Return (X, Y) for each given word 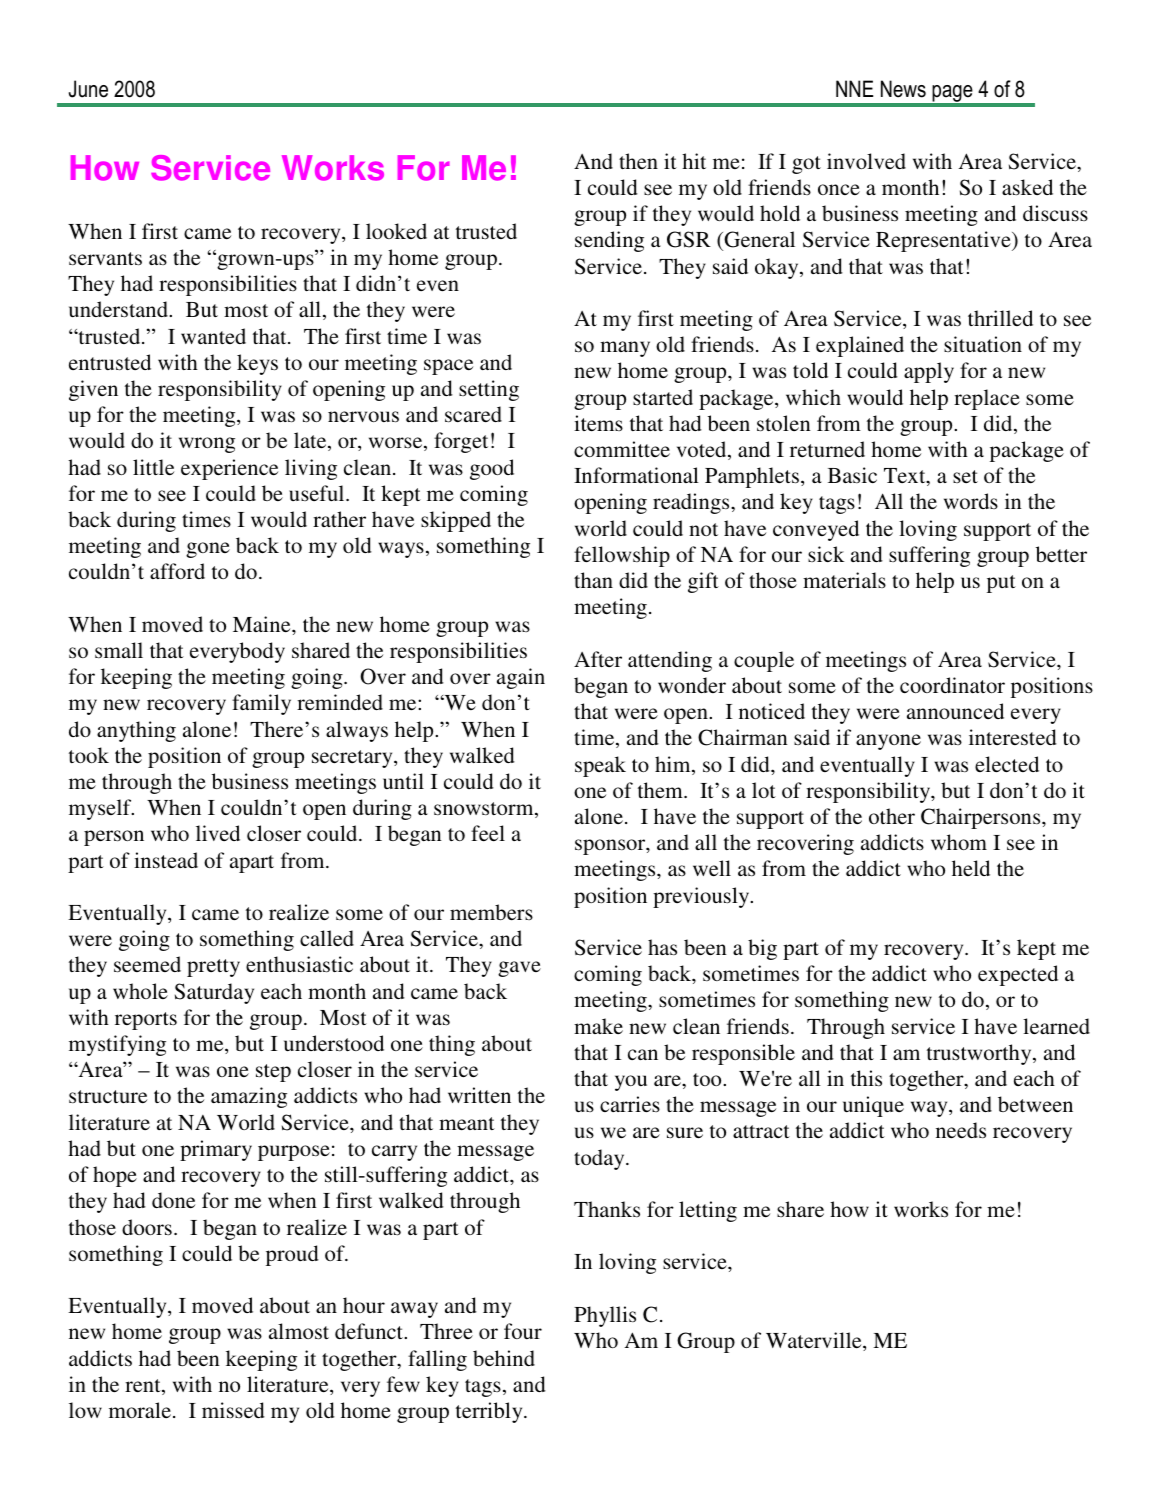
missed (233, 1410)
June (88, 89)
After (598, 659)
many (625, 349)
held (971, 868)
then (638, 161)
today (600, 1159)
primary (216, 1150)
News (903, 89)
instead (166, 860)
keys (257, 364)
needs (961, 1130)
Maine (263, 624)
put (1001, 584)
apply (929, 372)
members (491, 912)
